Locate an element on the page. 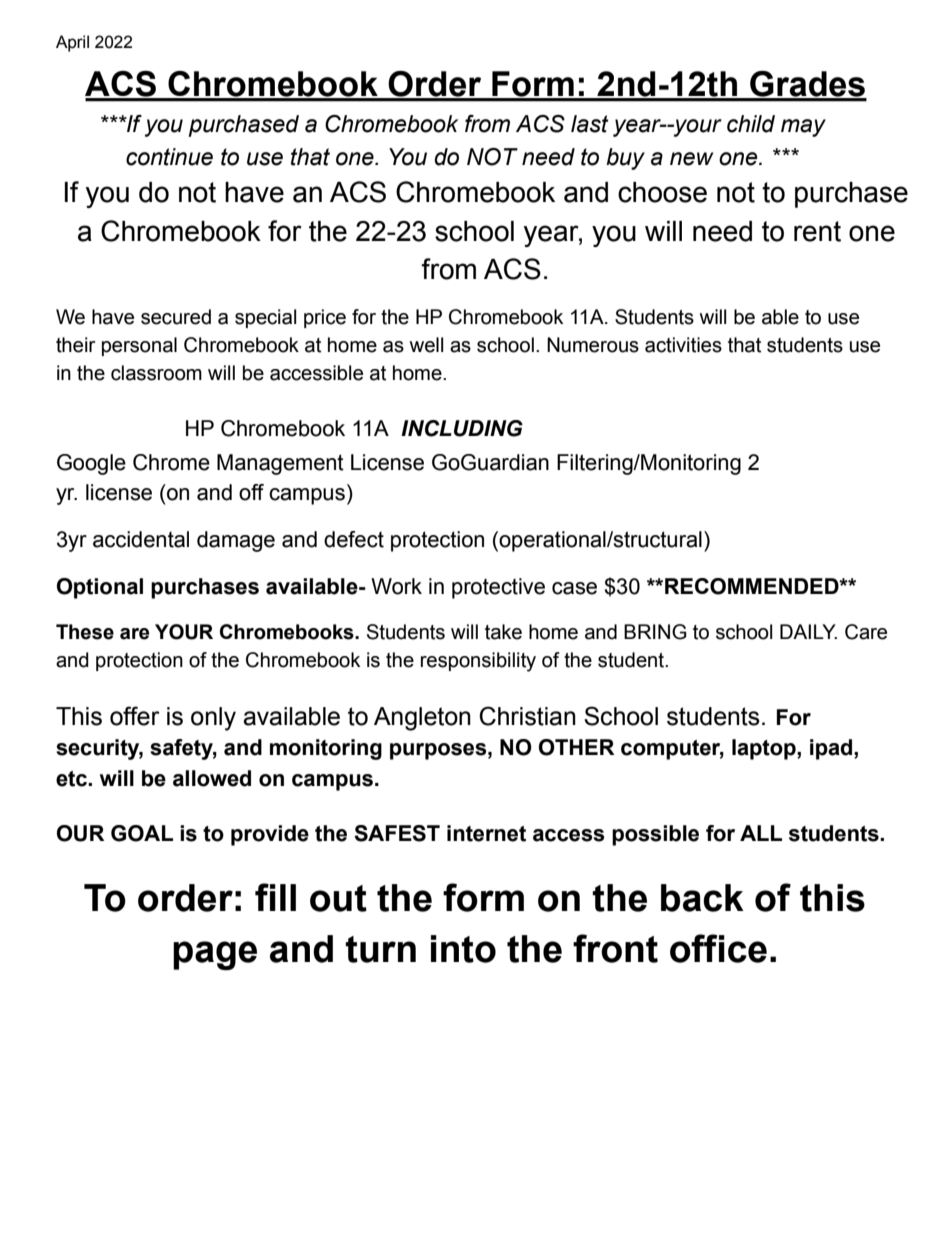  INCLUDING is located at coordinates (462, 428).
